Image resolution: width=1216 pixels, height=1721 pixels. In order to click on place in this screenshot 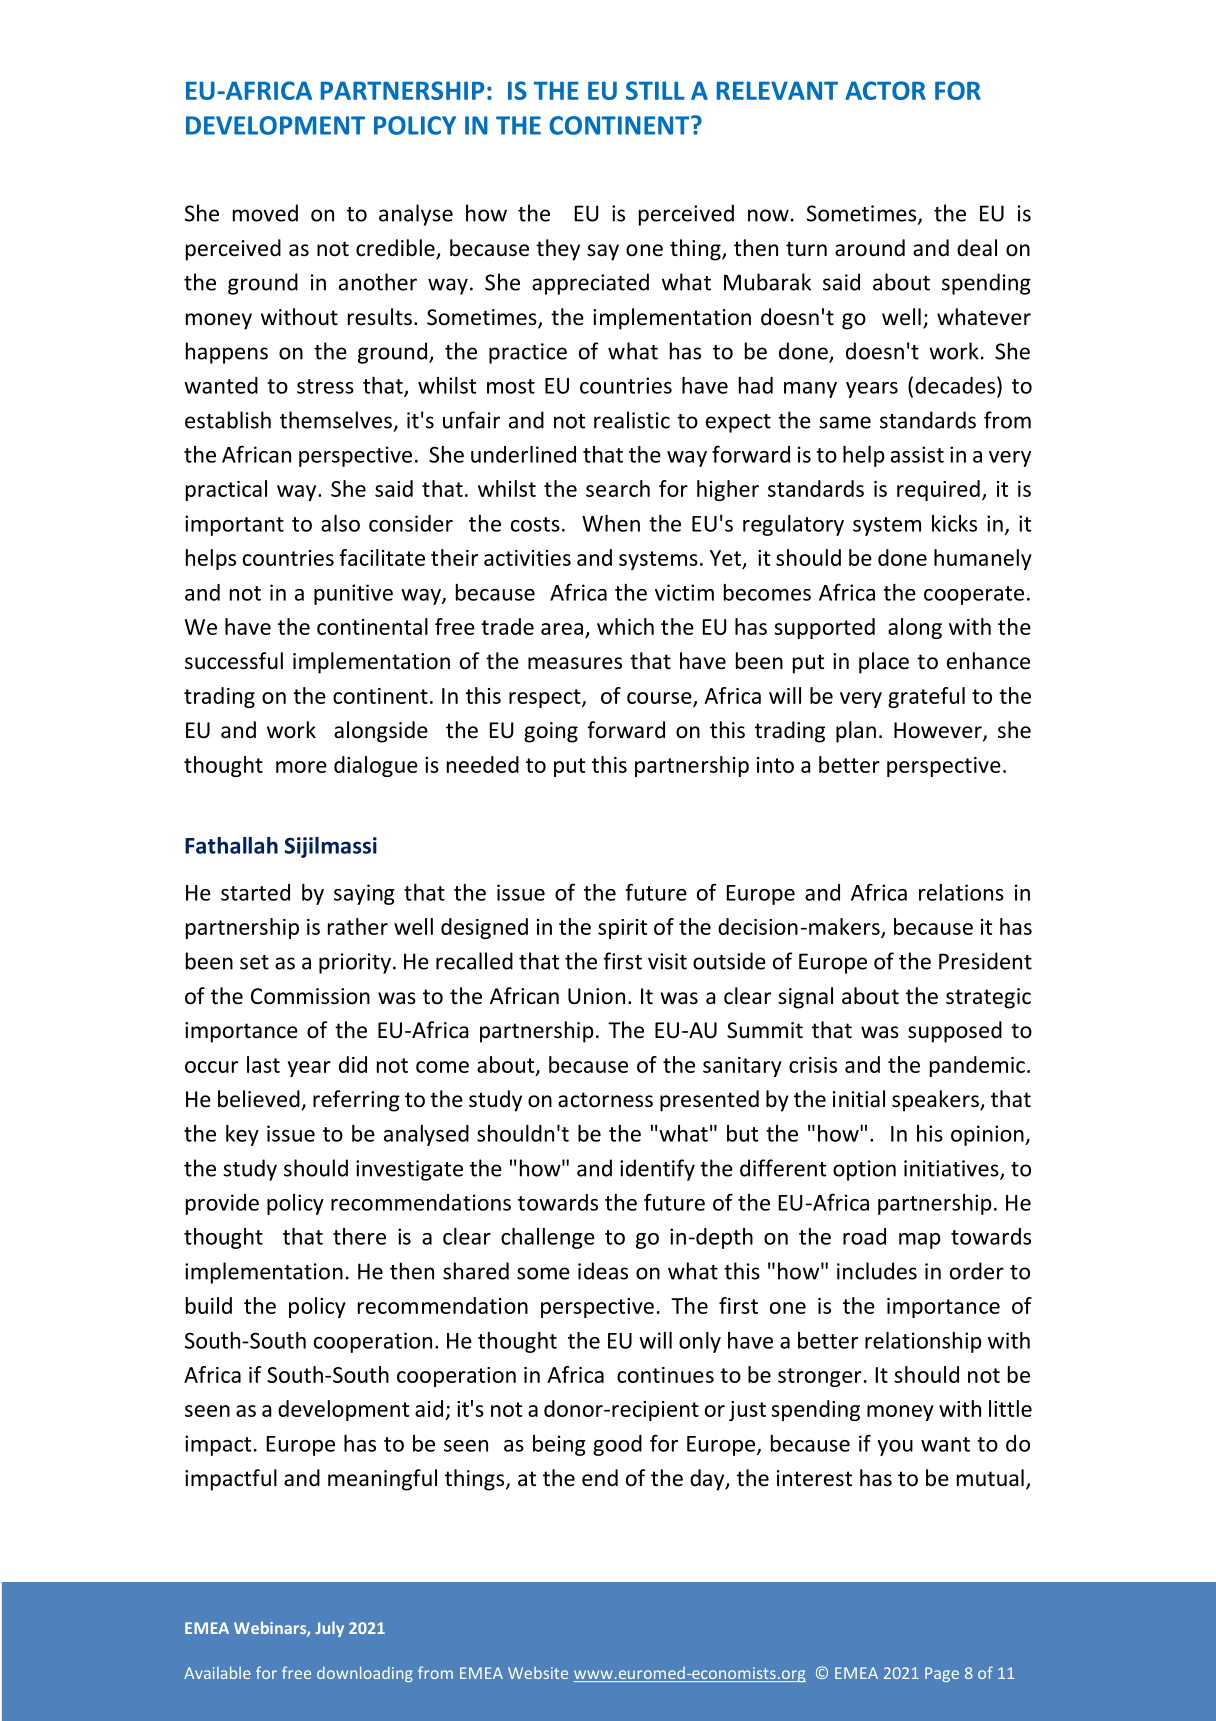, I will do `click(884, 663)`.
